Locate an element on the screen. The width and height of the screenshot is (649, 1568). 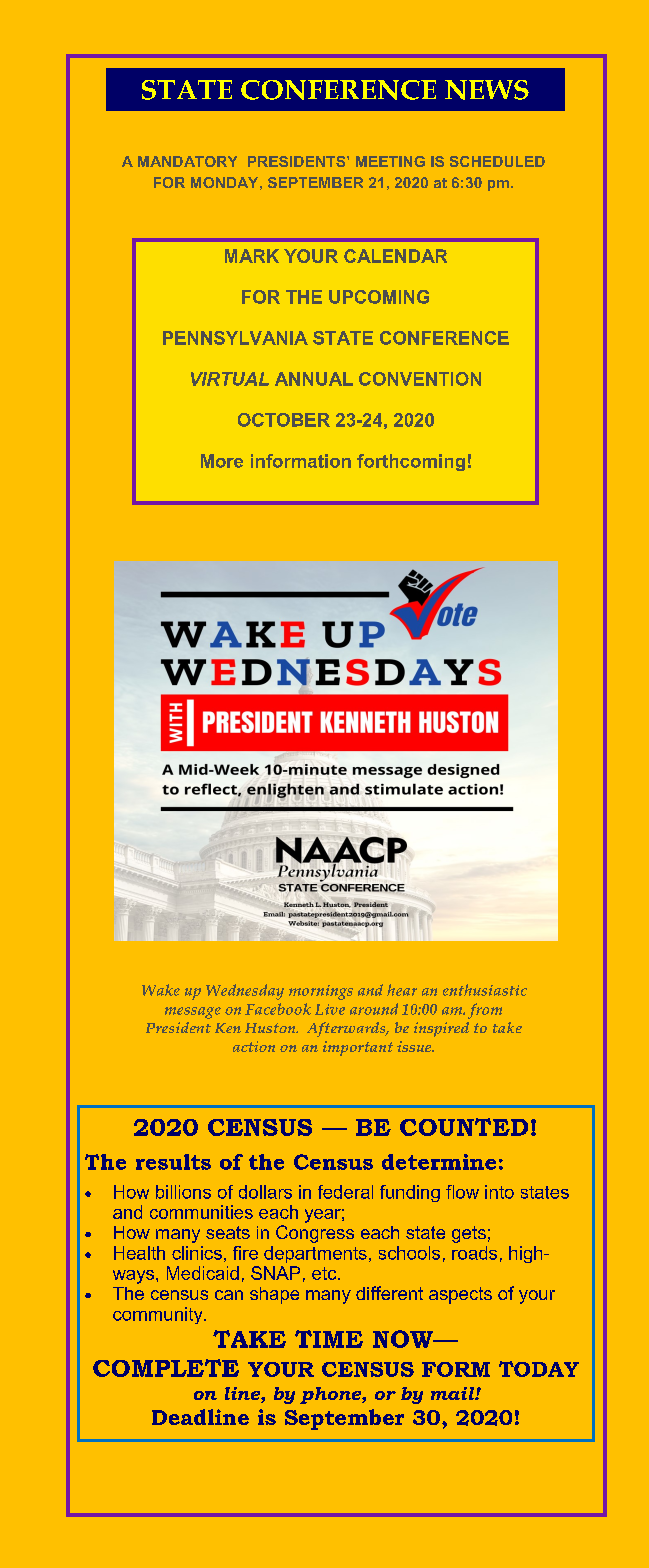
community is located at coordinates (159, 1315).
